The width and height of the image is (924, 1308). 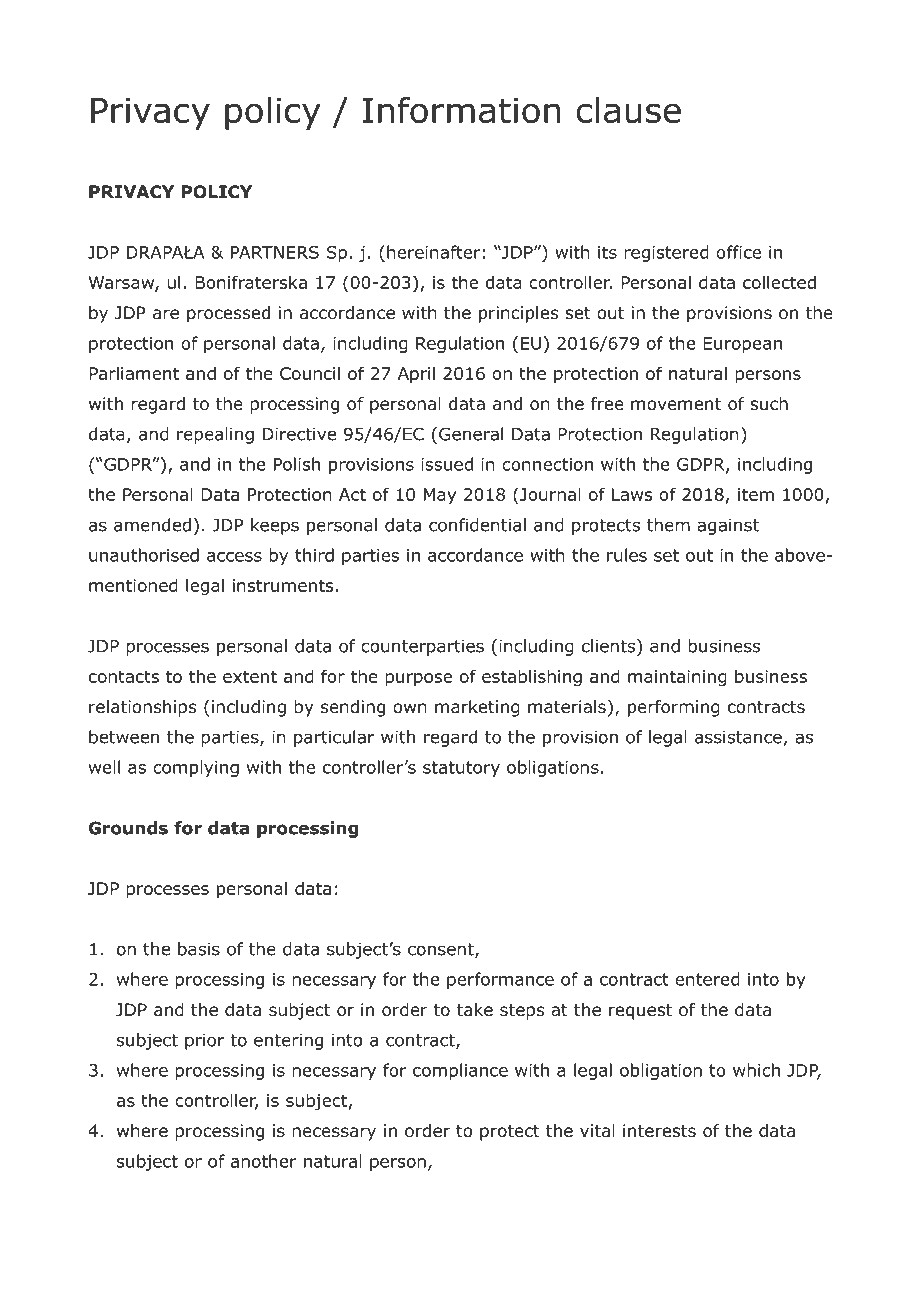 What do you see at coordinates (707, 979) in the image?
I see `entered` at bounding box center [707, 979].
